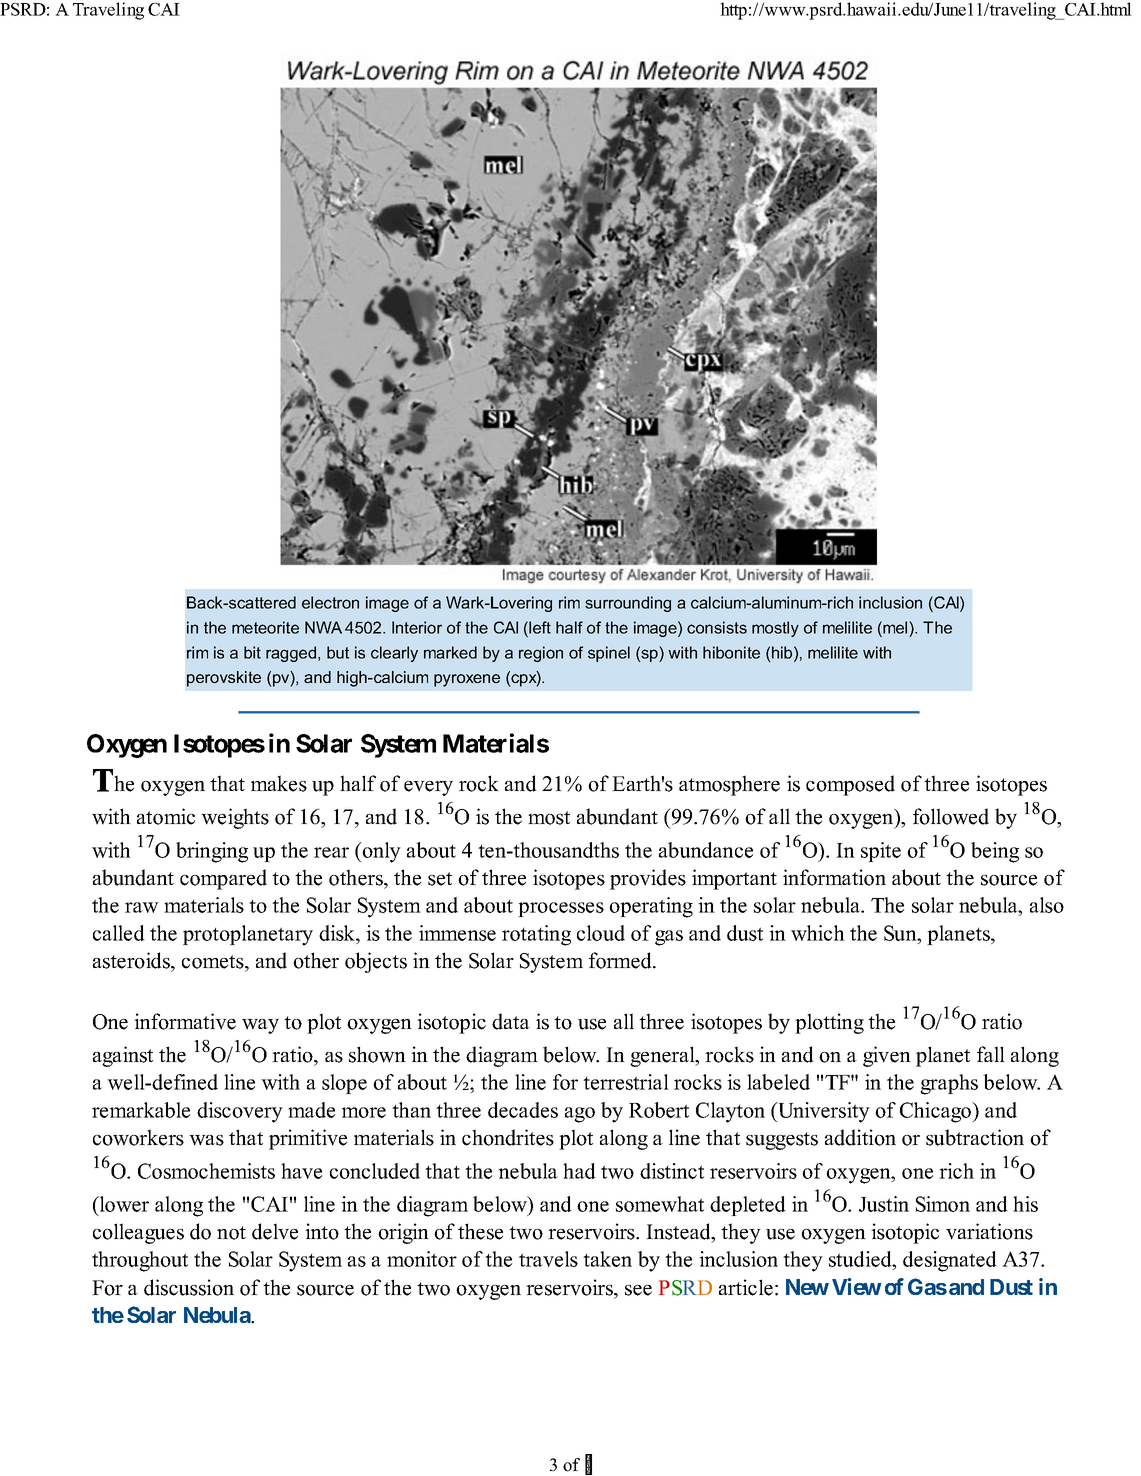 The width and height of the page is (1141, 1476). What do you see at coordinates (951, 816) in the page?
I see `followed` at bounding box center [951, 816].
